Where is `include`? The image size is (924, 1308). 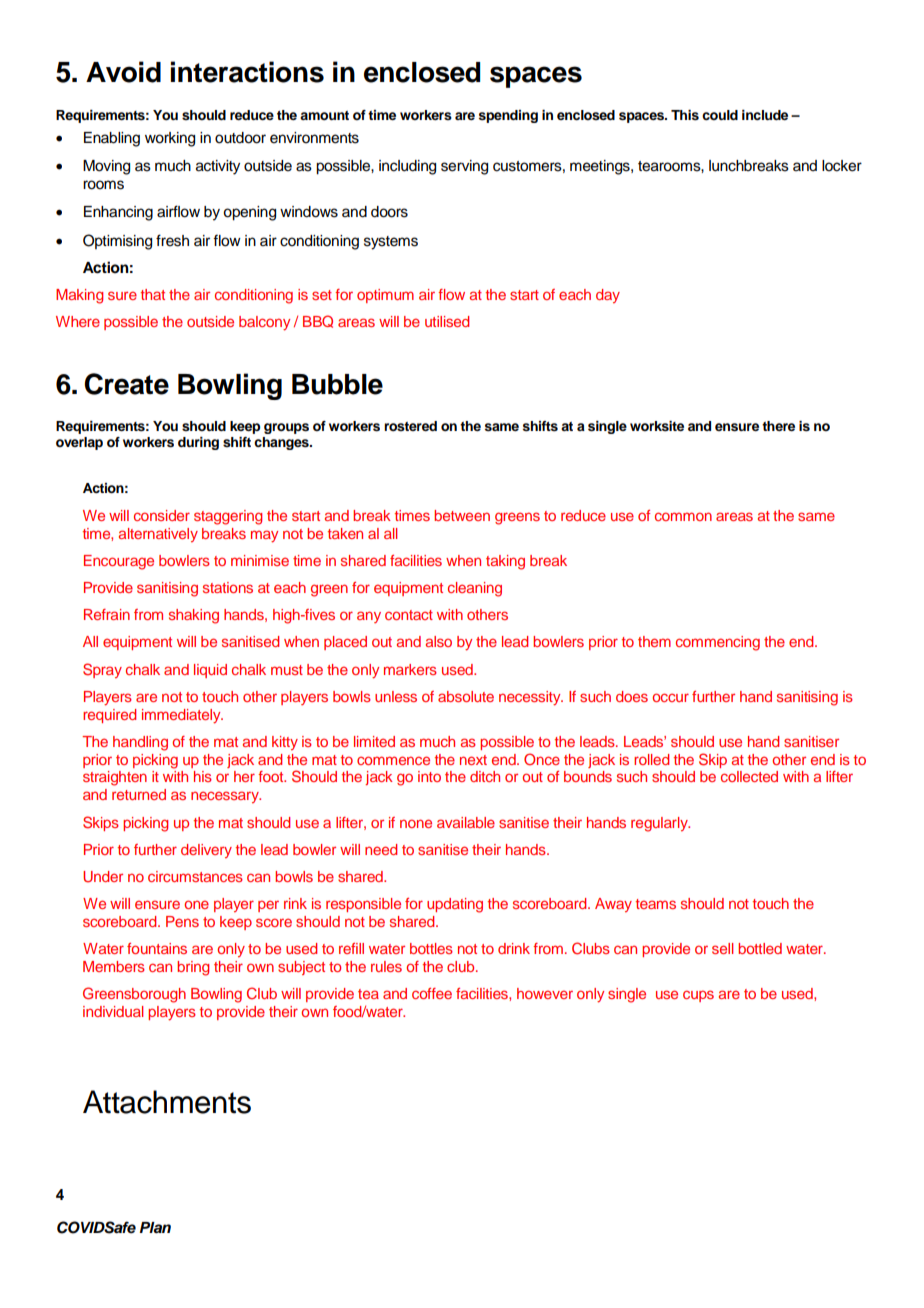
include is located at coordinates (765, 115).
